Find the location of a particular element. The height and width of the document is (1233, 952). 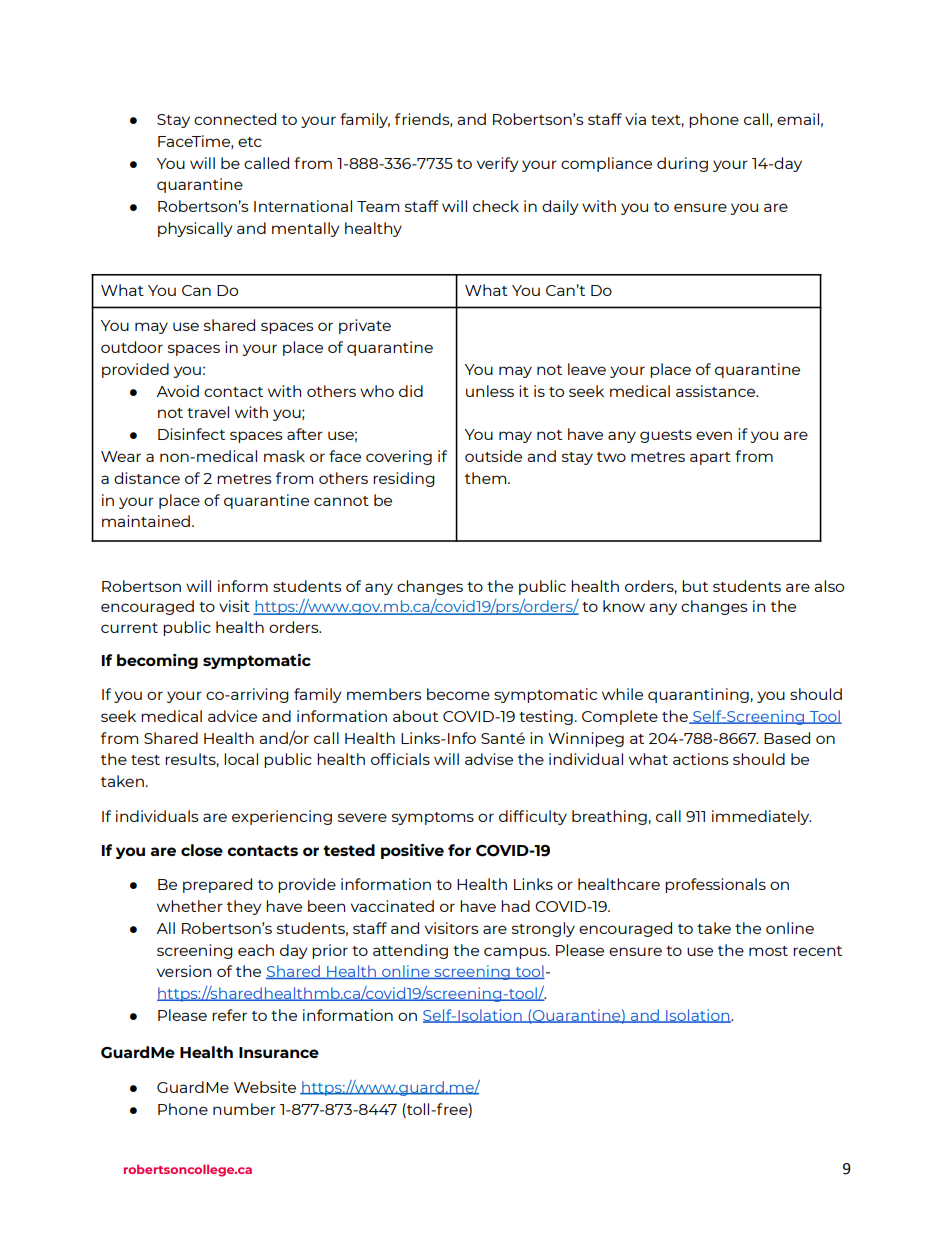

most is located at coordinates (768, 951).
